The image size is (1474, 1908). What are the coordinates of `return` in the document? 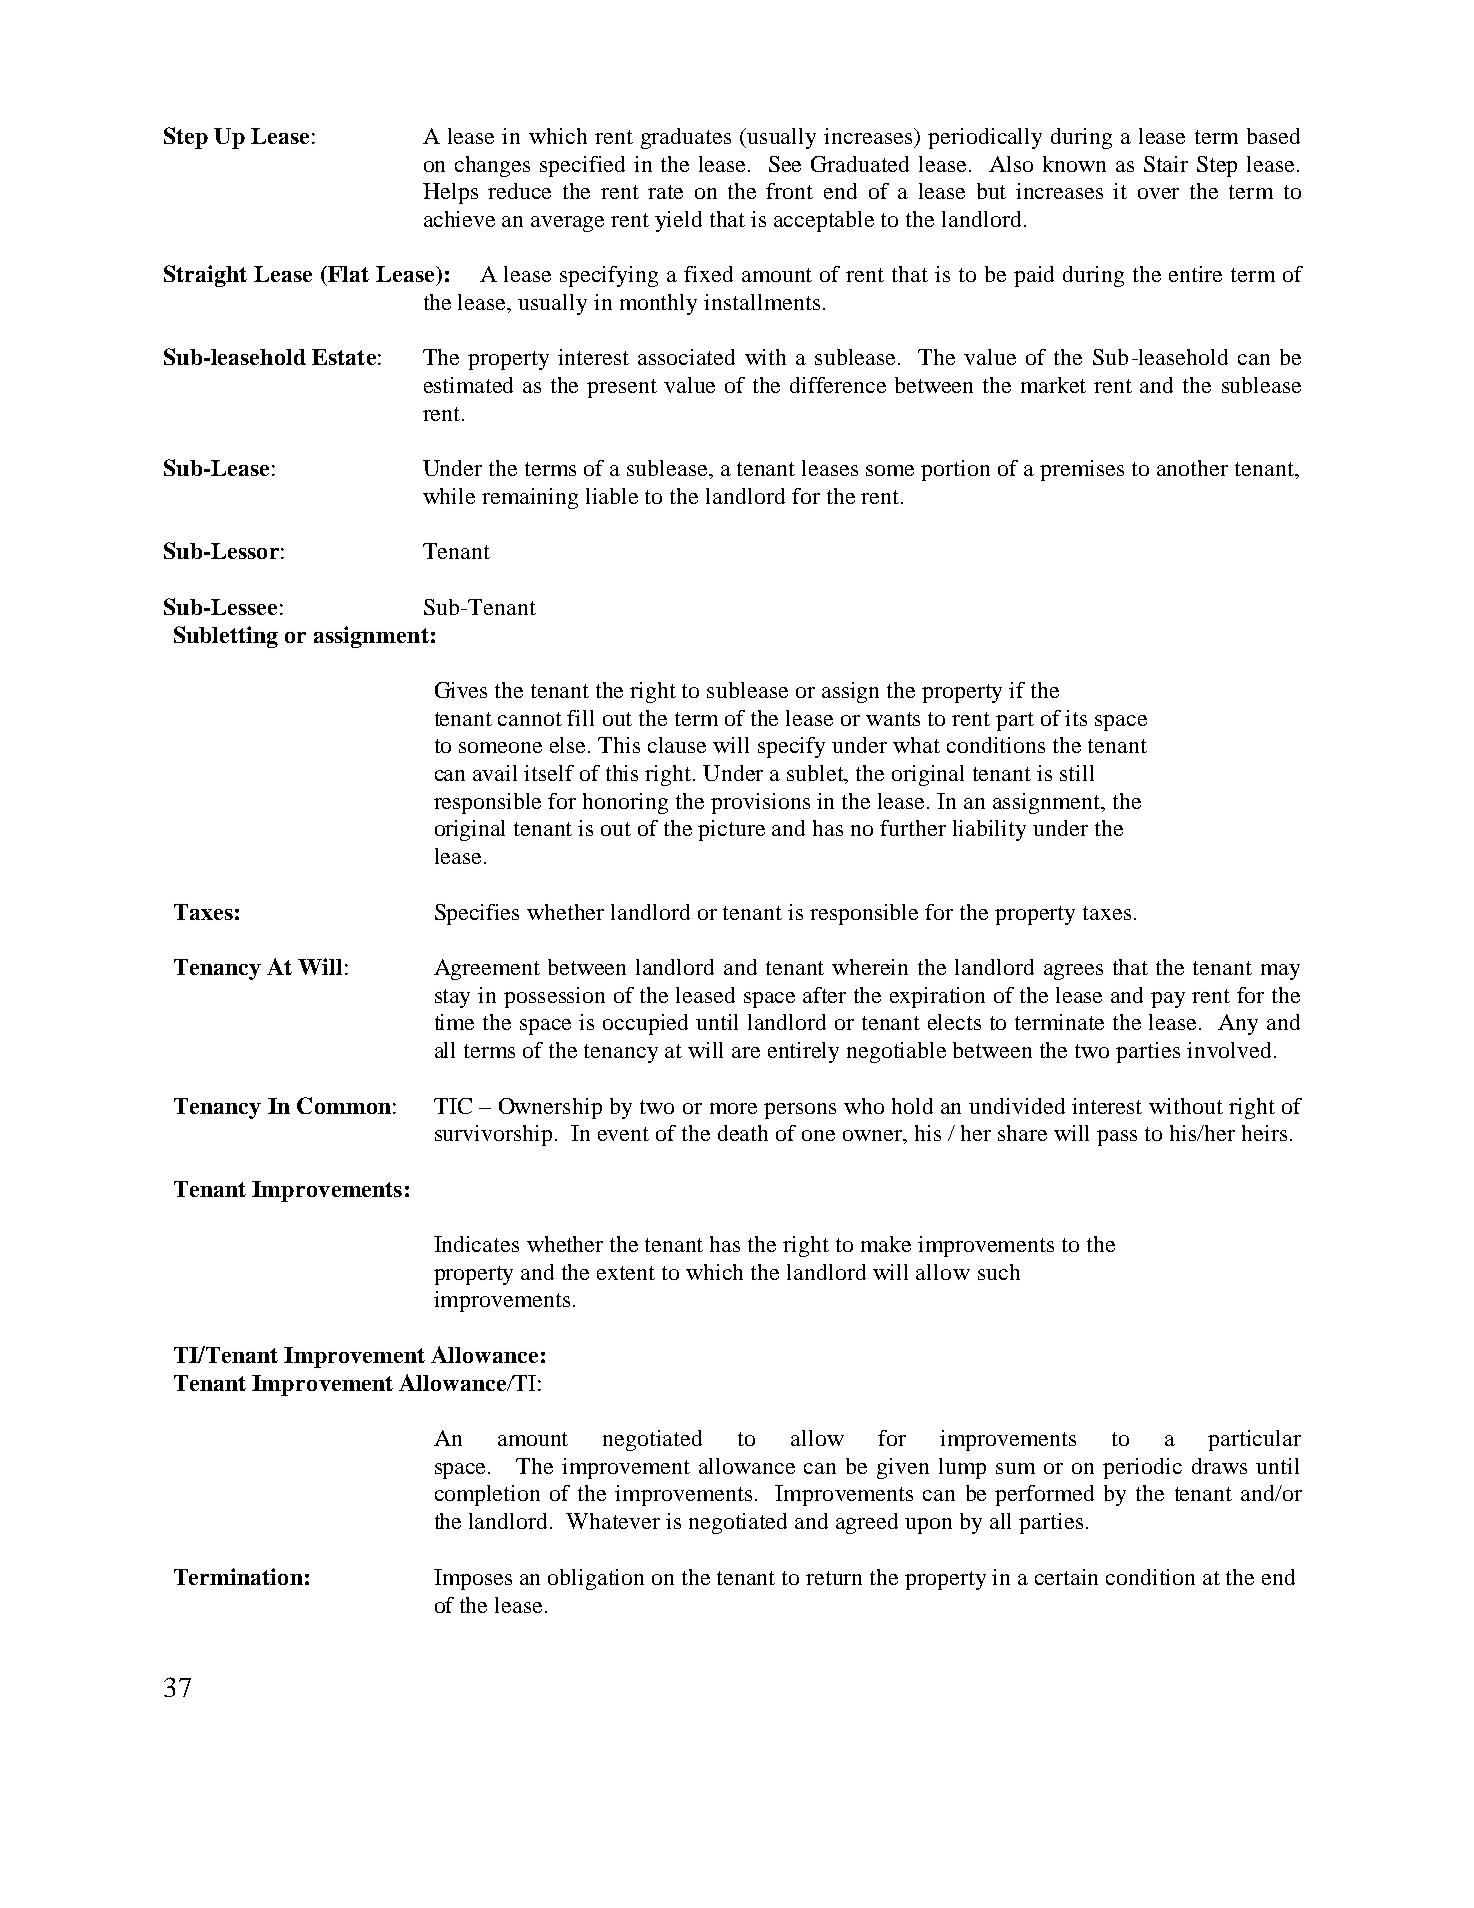 It's located at (834, 1578).
